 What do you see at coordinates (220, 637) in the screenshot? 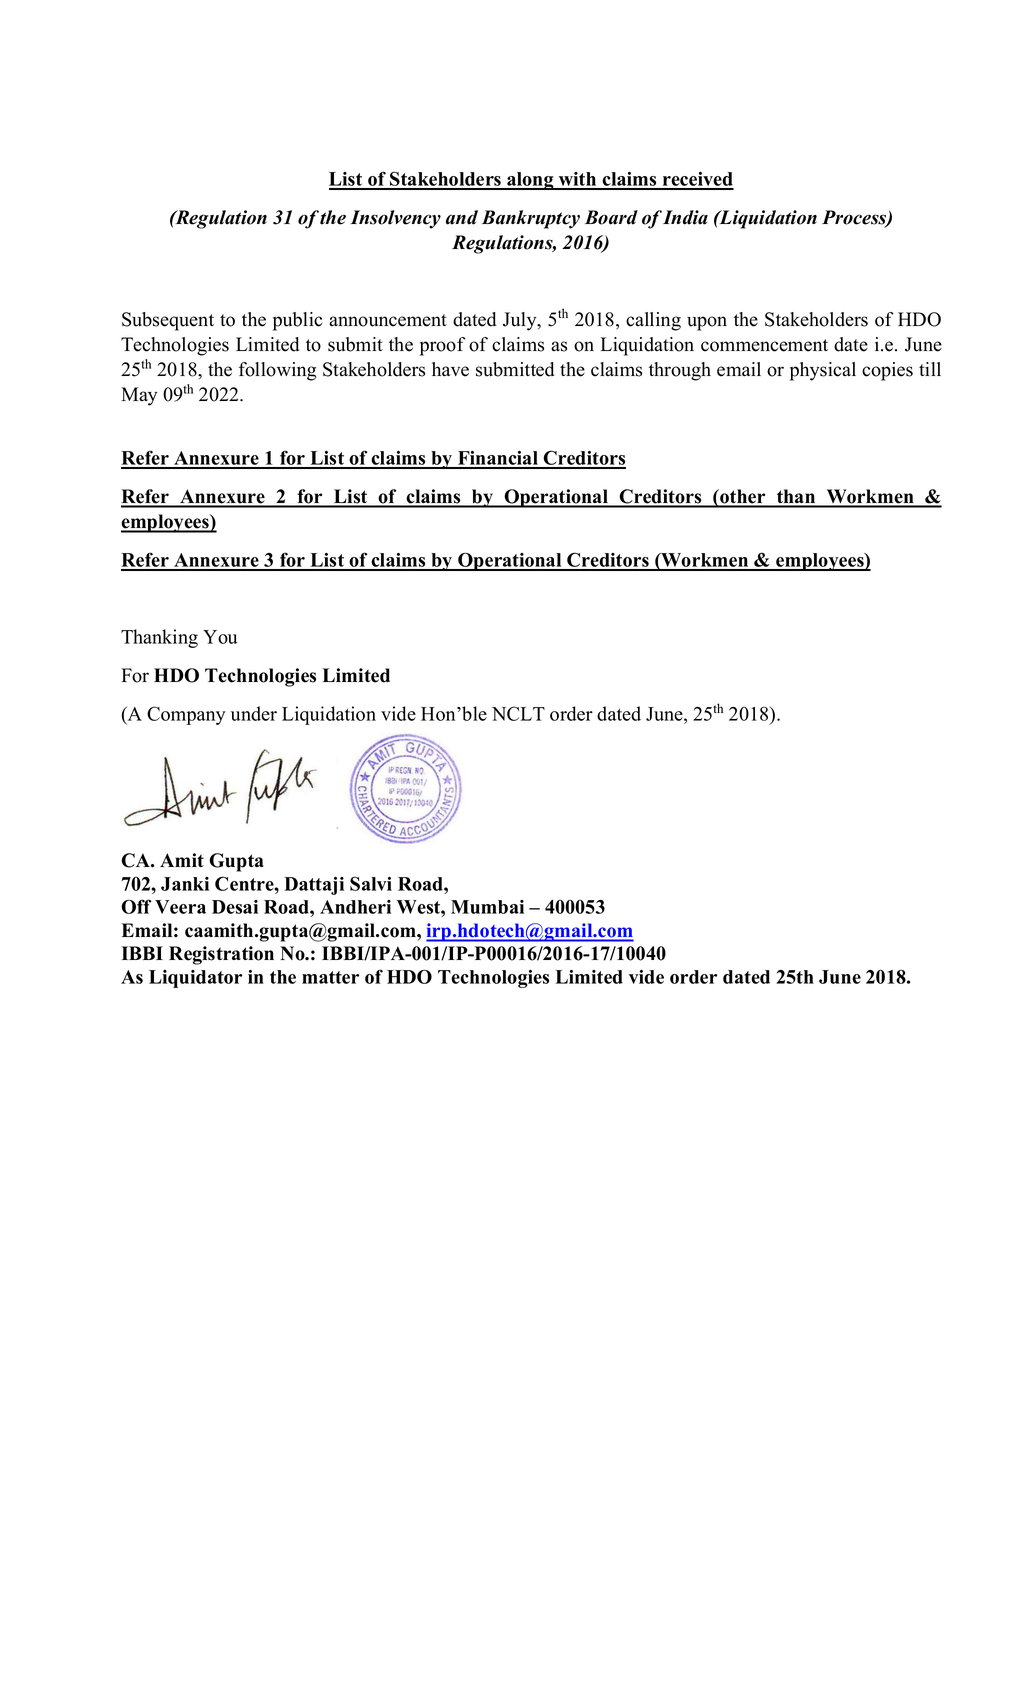
I see `You` at bounding box center [220, 637].
